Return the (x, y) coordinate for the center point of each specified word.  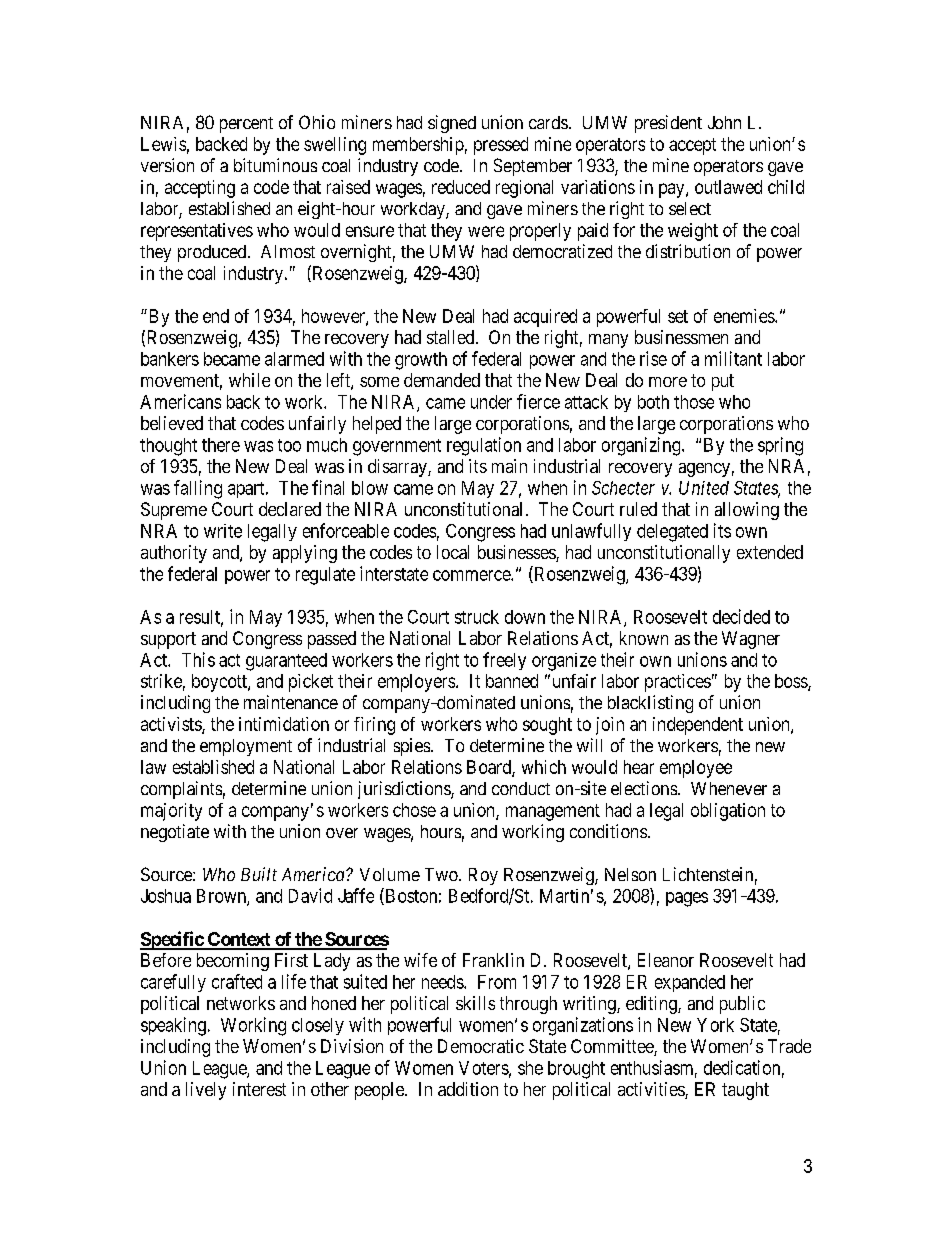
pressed (501, 146)
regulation (484, 446)
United (704, 488)
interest (259, 1089)
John (724, 122)
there (221, 445)
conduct (521, 788)
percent (246, 125)
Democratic (481, 1046)
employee (696, 769)
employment (246, 747)
